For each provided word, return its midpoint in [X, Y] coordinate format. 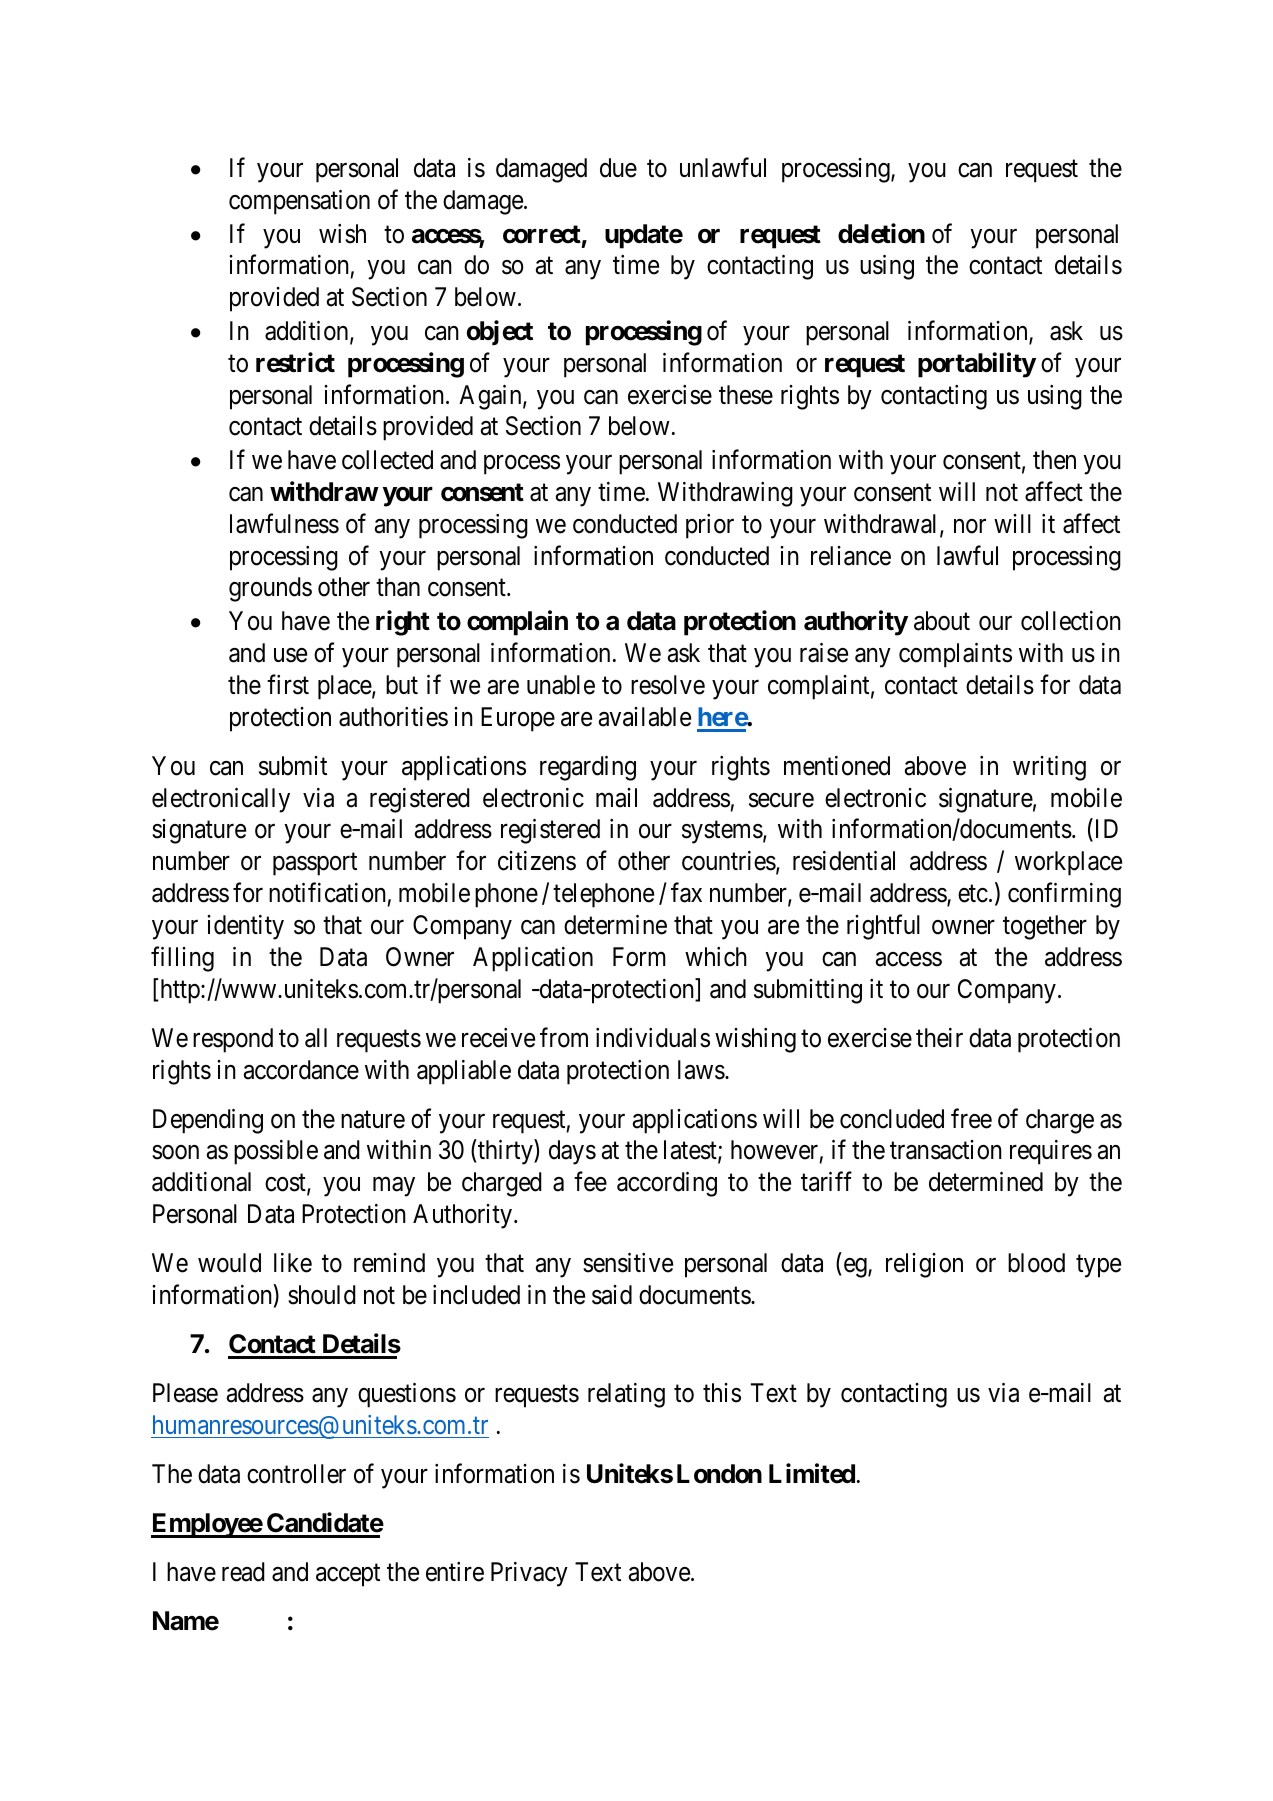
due [618, 168]
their [939, 1038]
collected [387, 460]
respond [233, 1040]
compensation [299, 202]
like [293, 1263]
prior [710, 526]
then [1054, 460]
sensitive [628, 1263]
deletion [881, 233]
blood [1036, 1263]
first [288, 684]
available [645, 717]
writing [1049, 768]
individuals [653, 1038]
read [243, 1572]
